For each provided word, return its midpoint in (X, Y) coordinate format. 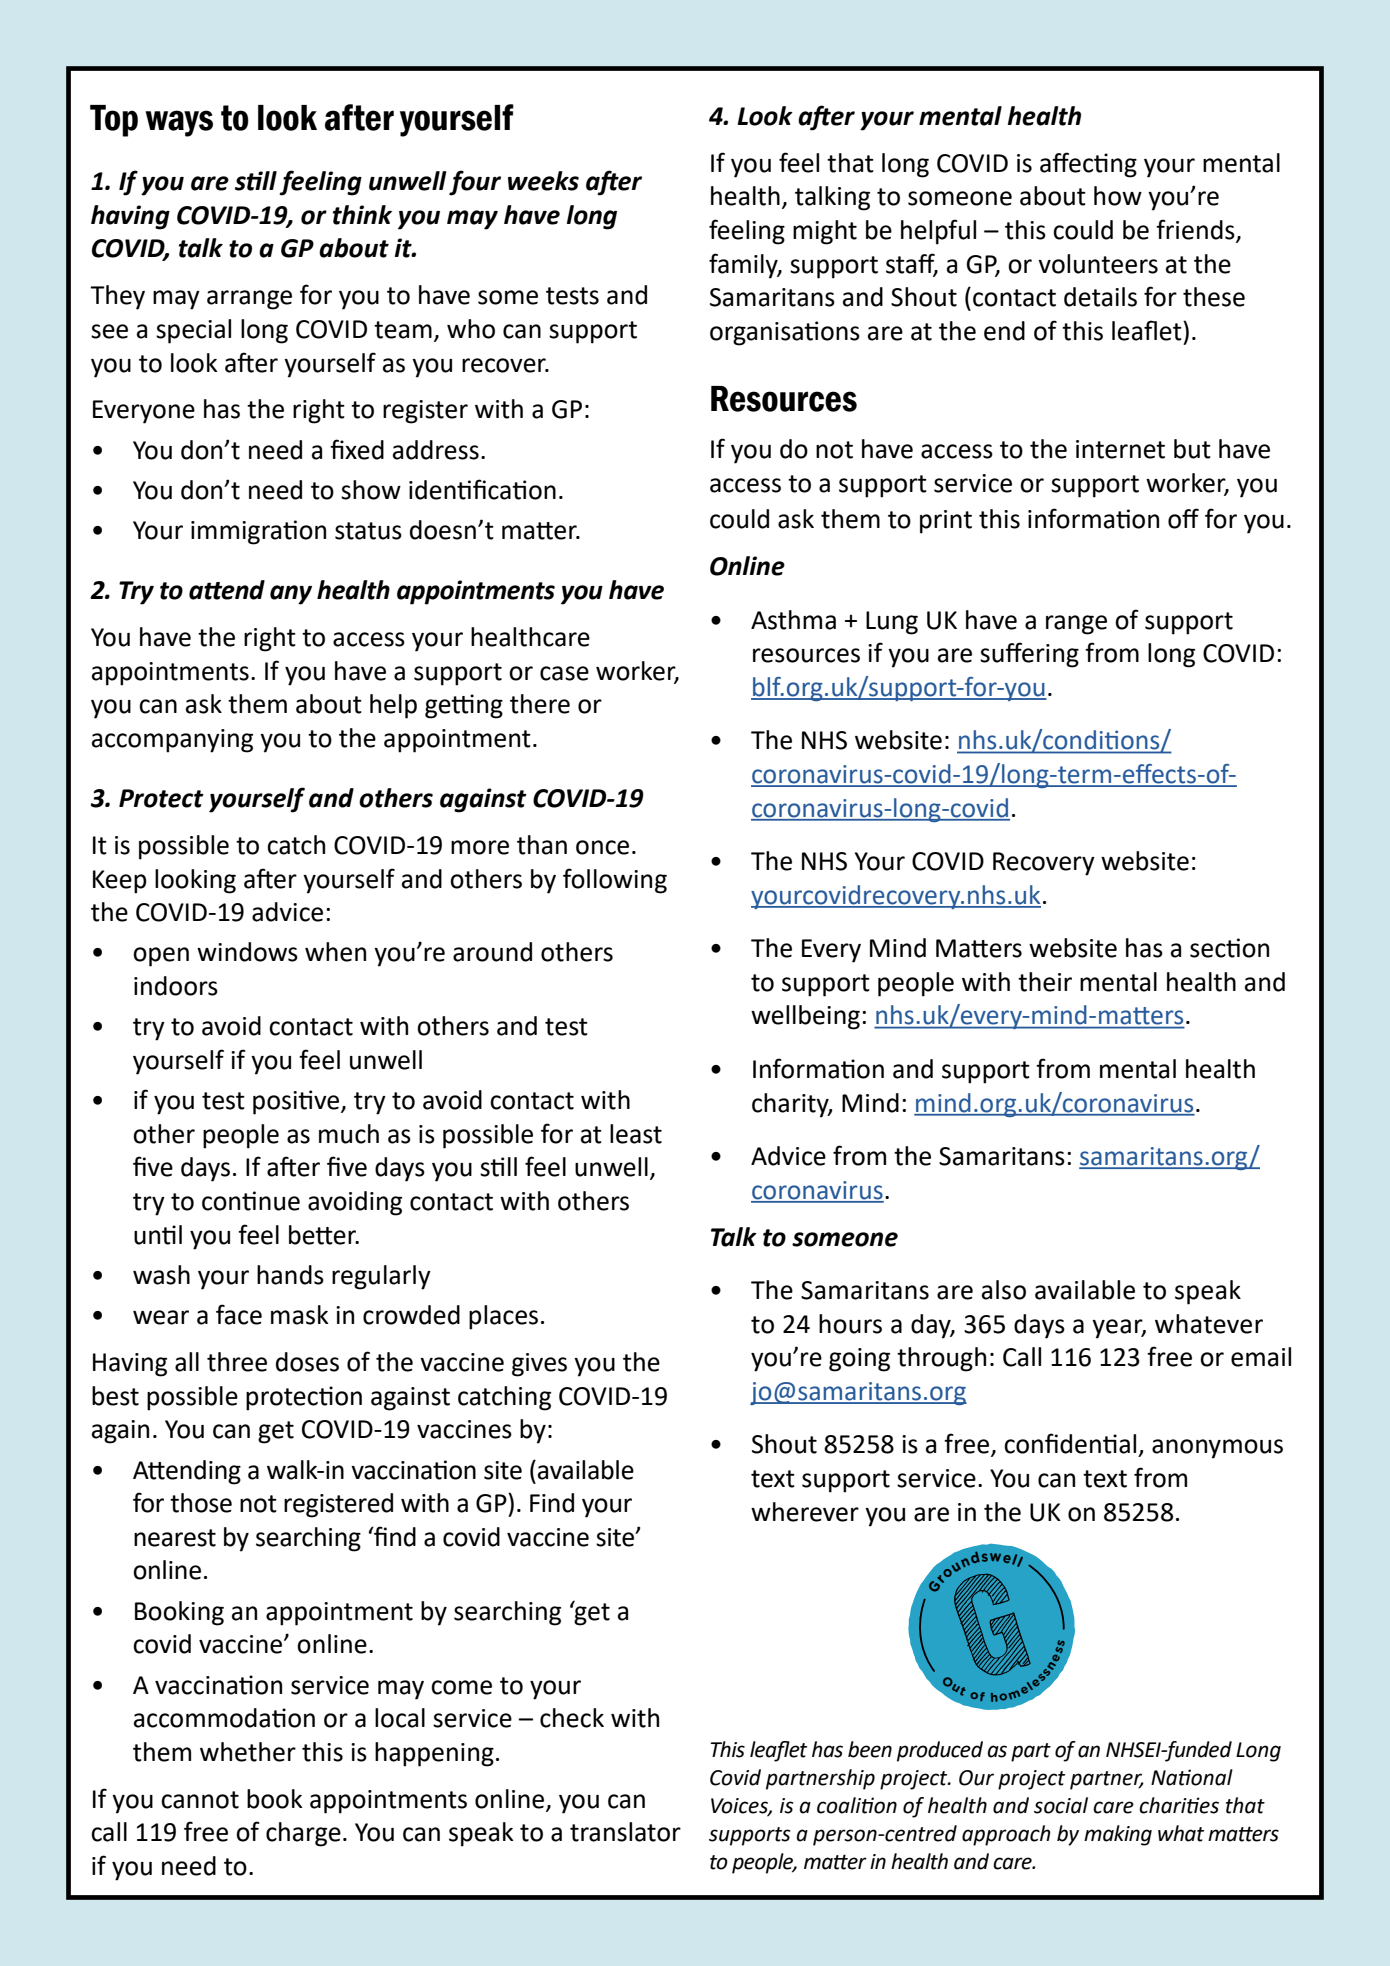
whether (248, 1752)
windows (247, 952)
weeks (543, 181)
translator (625, 1832)
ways (179, 123)
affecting (1088, 165)
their (1045, 982)
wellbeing (805, 1017)
